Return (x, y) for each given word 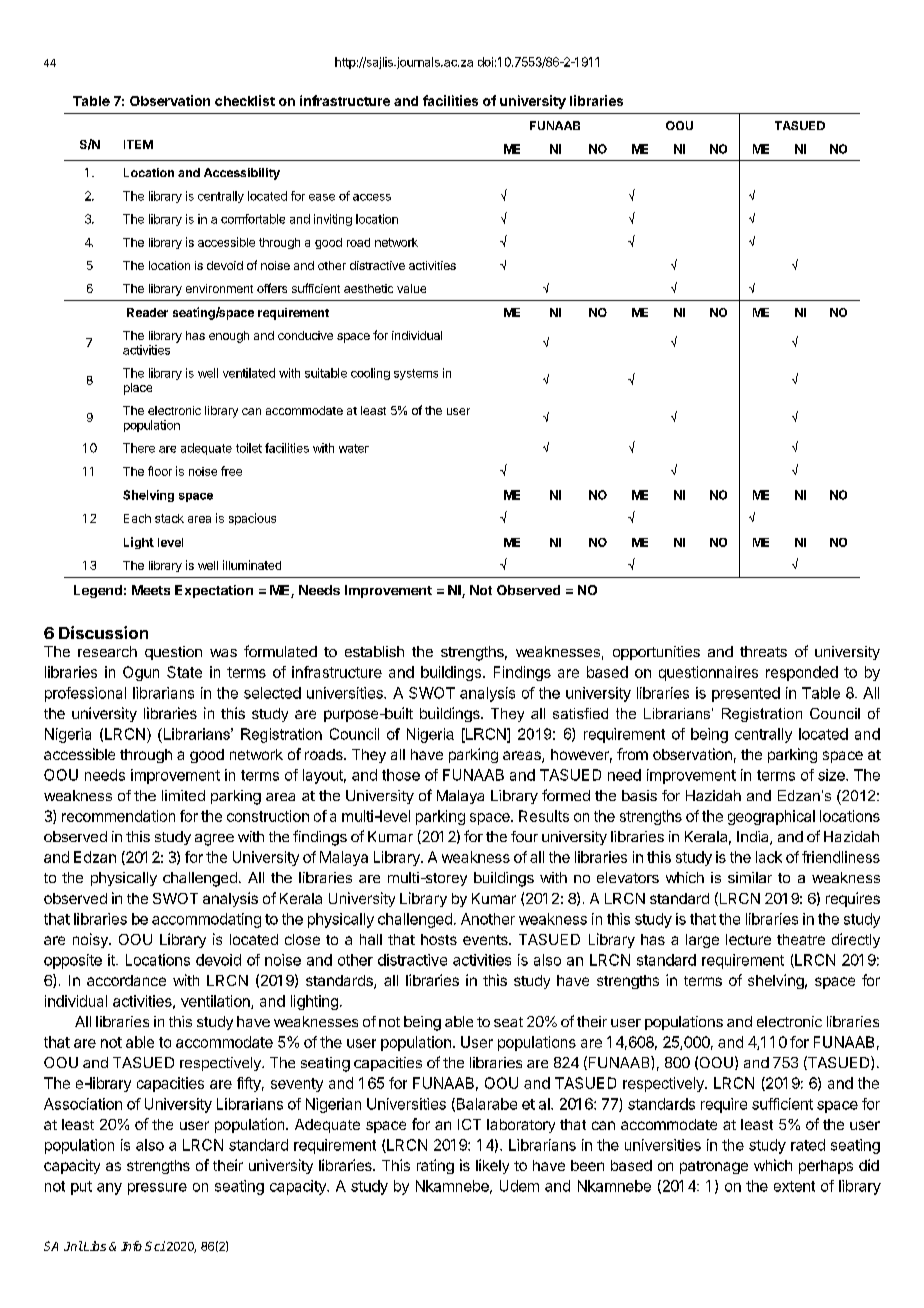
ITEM (138, 144)
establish (374, 651)
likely (492, 1166)
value (411, 288)
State (184, 672)
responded (802, 673)
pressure (157, 1189)
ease (322, 197)
